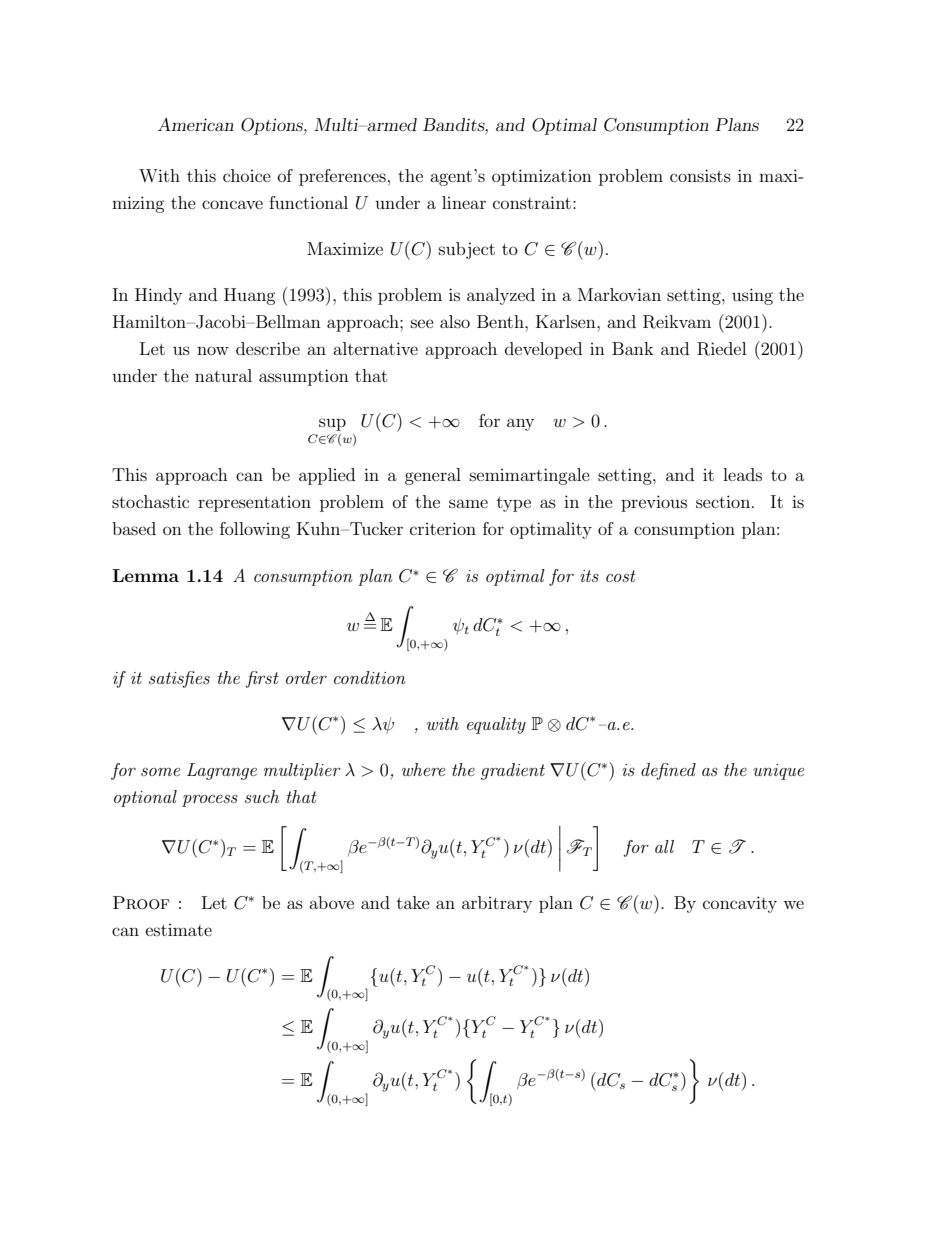  What do you see at coordinates (443, 528) in the screenshot?
I see `criterion` at bounding box center [443, 528].
